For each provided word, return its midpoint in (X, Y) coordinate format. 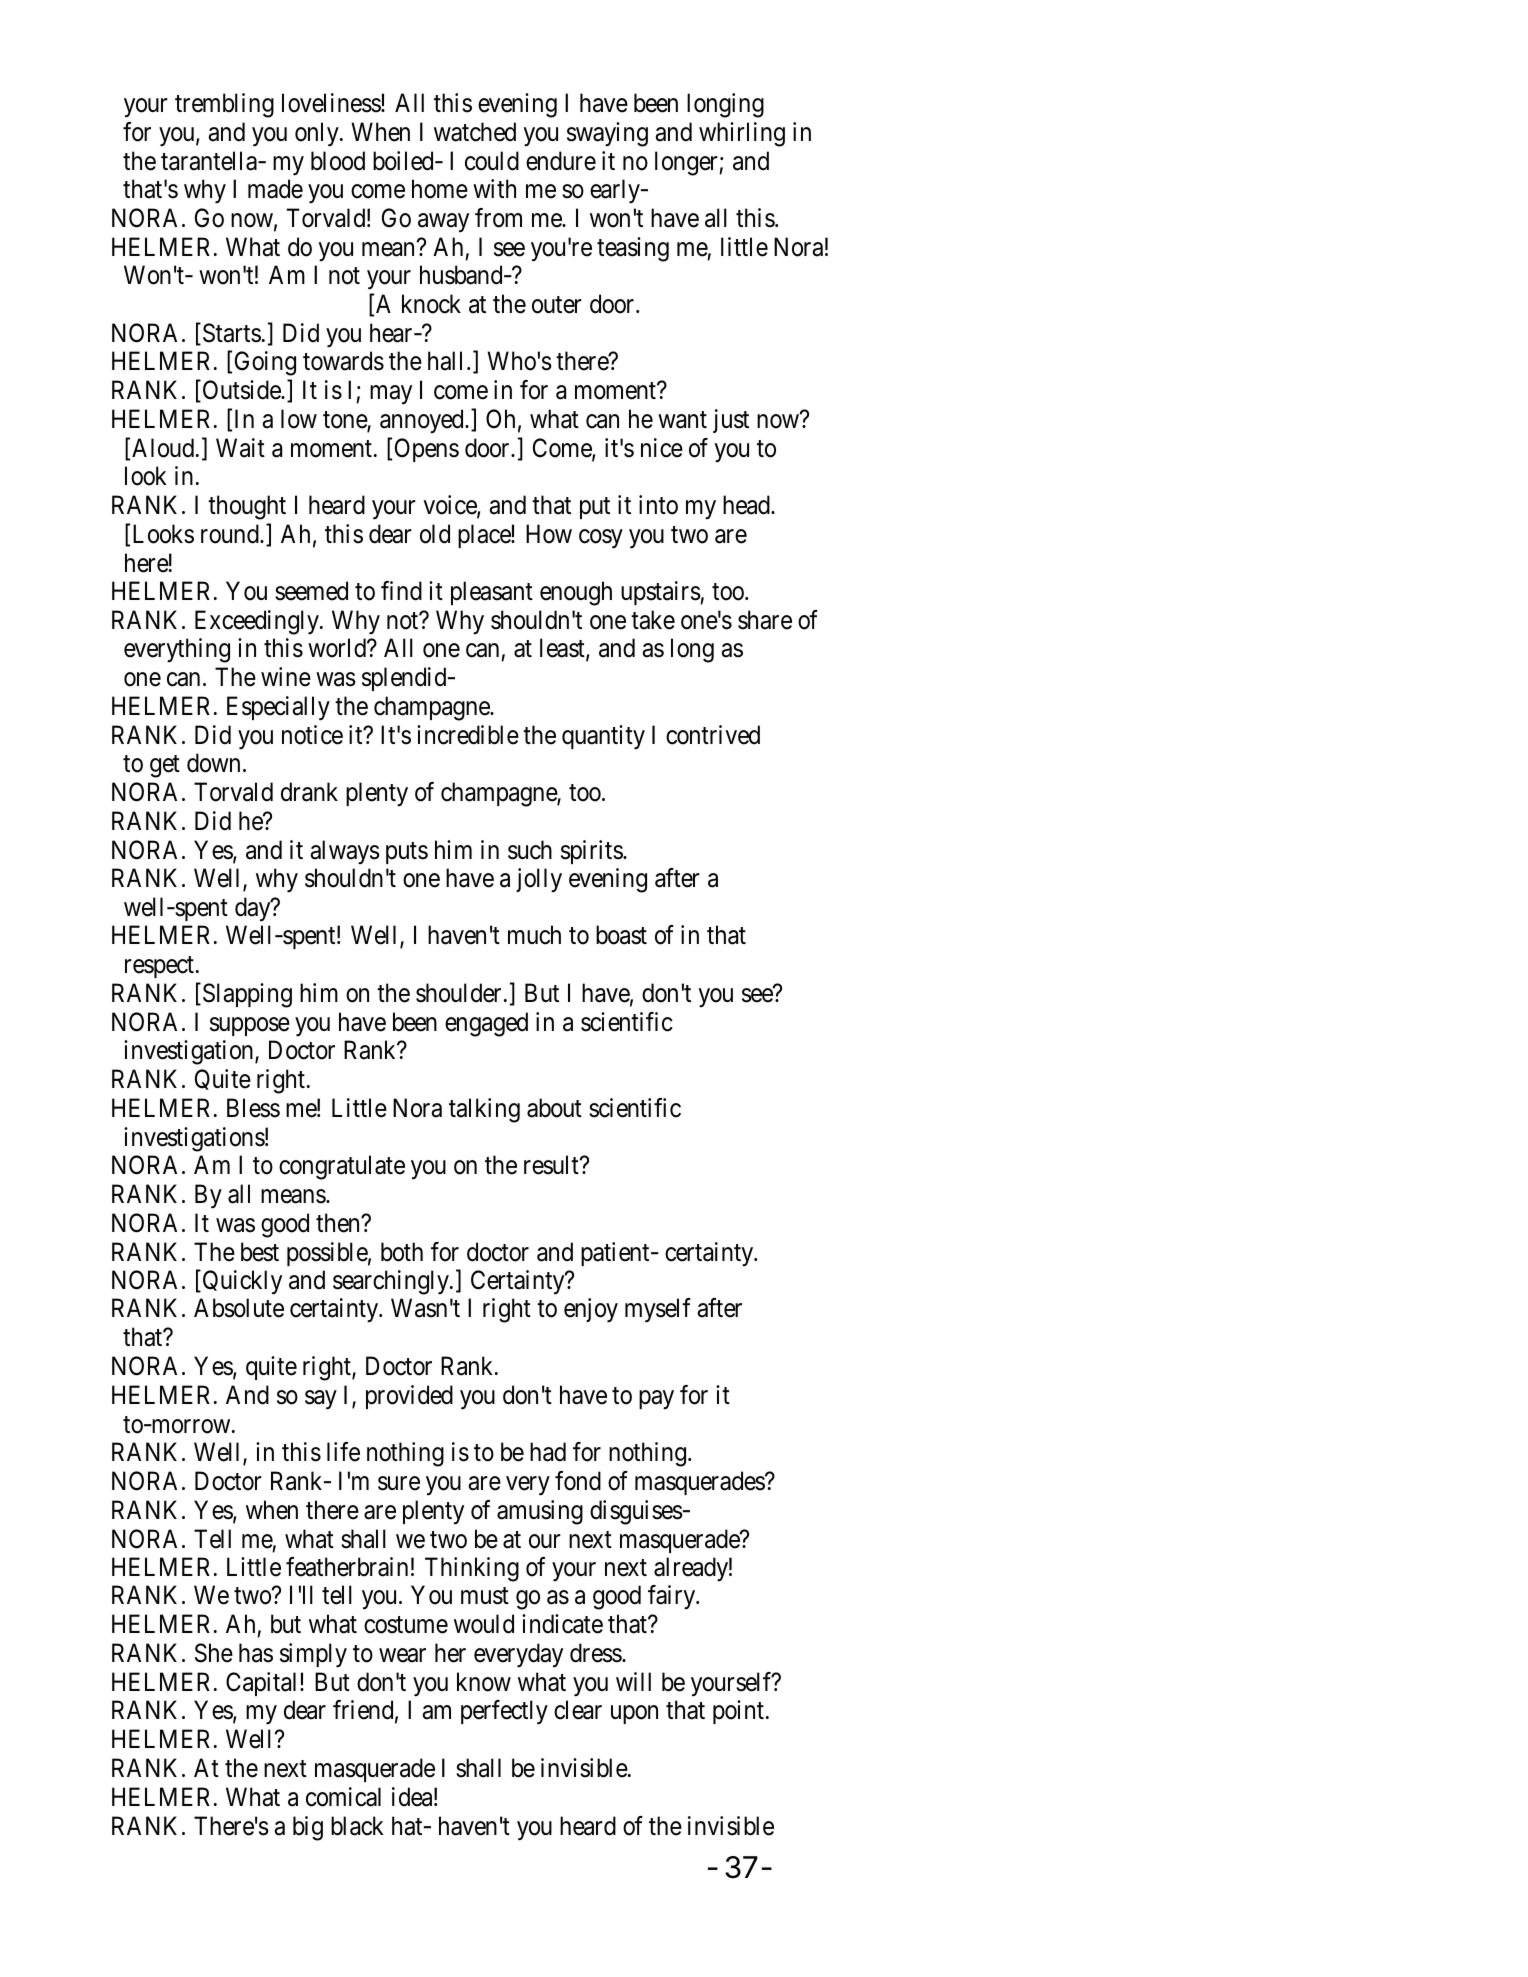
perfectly (504, 1712)
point (738, 1712)
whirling (742, 134)
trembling (224, 105)
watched (475, 132)
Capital (263, 1684)
